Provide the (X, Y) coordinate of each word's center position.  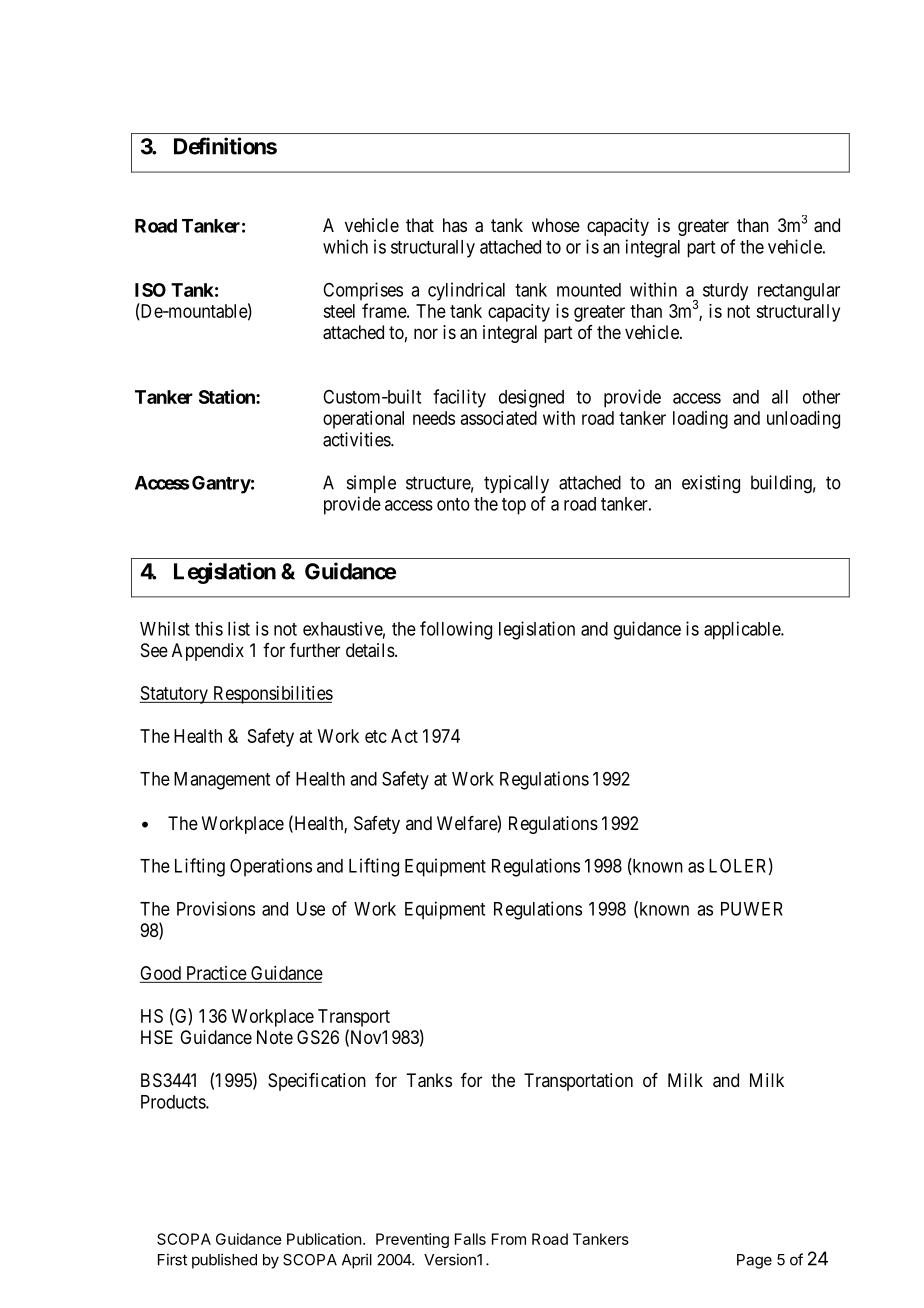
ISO (150, 290)
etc (376, 736)
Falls (470, 1239)
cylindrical (466, 291)
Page (754, 1261)
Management (222, 781)
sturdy (725, 292)
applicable (743, 630)
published (224, 1261)
